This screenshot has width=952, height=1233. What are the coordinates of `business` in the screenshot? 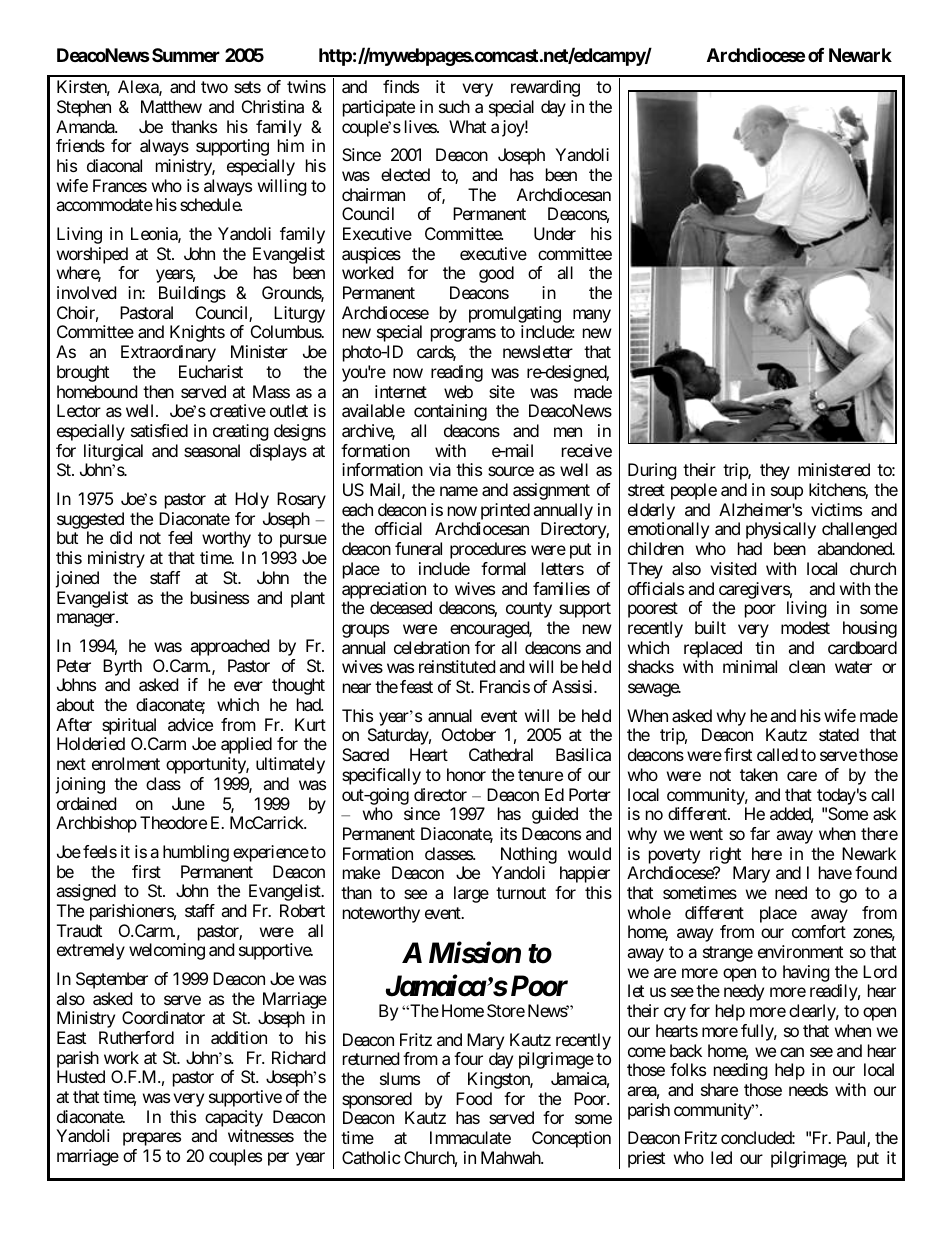 It's located at (220, 597).
